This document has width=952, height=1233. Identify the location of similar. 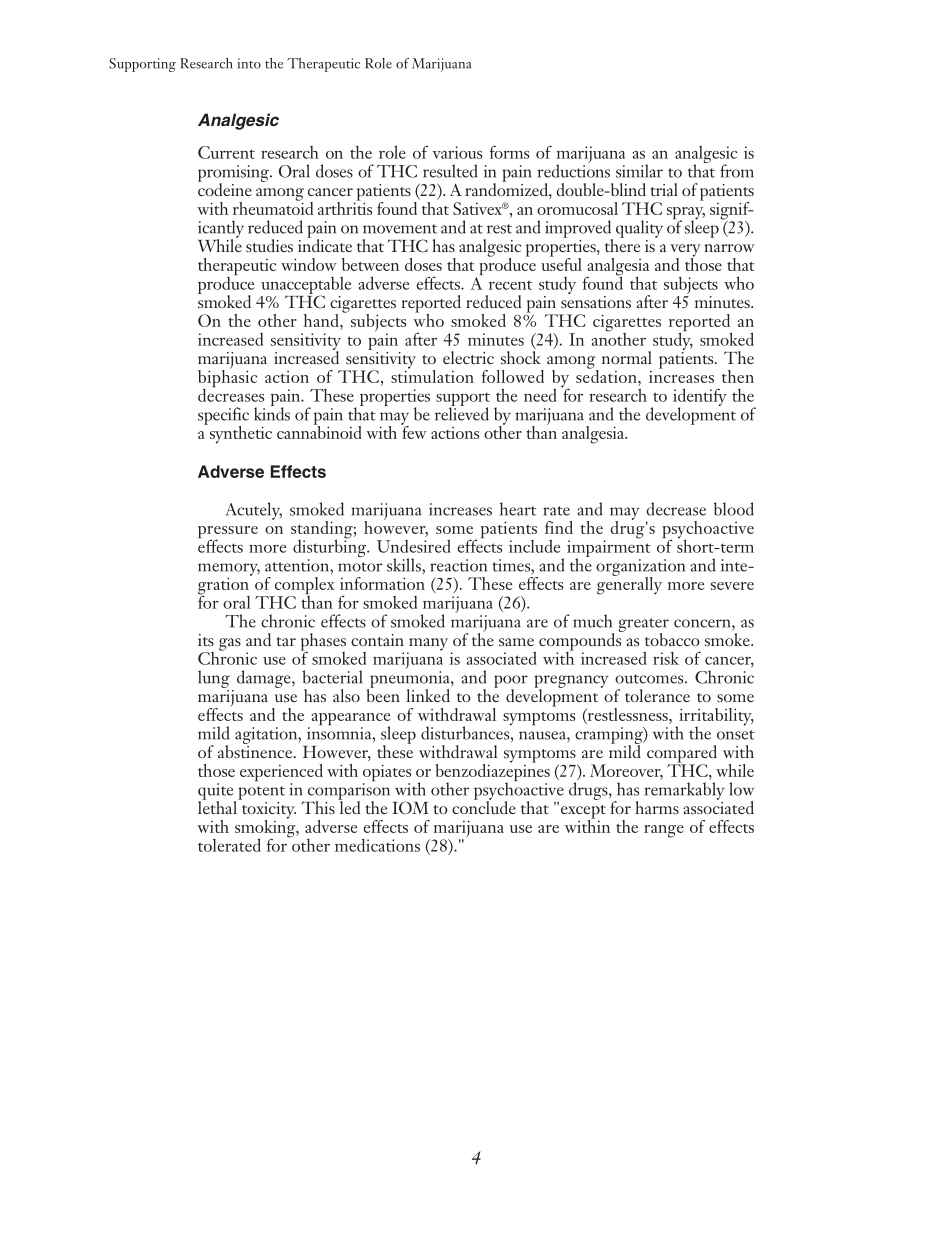
(639, 171).
